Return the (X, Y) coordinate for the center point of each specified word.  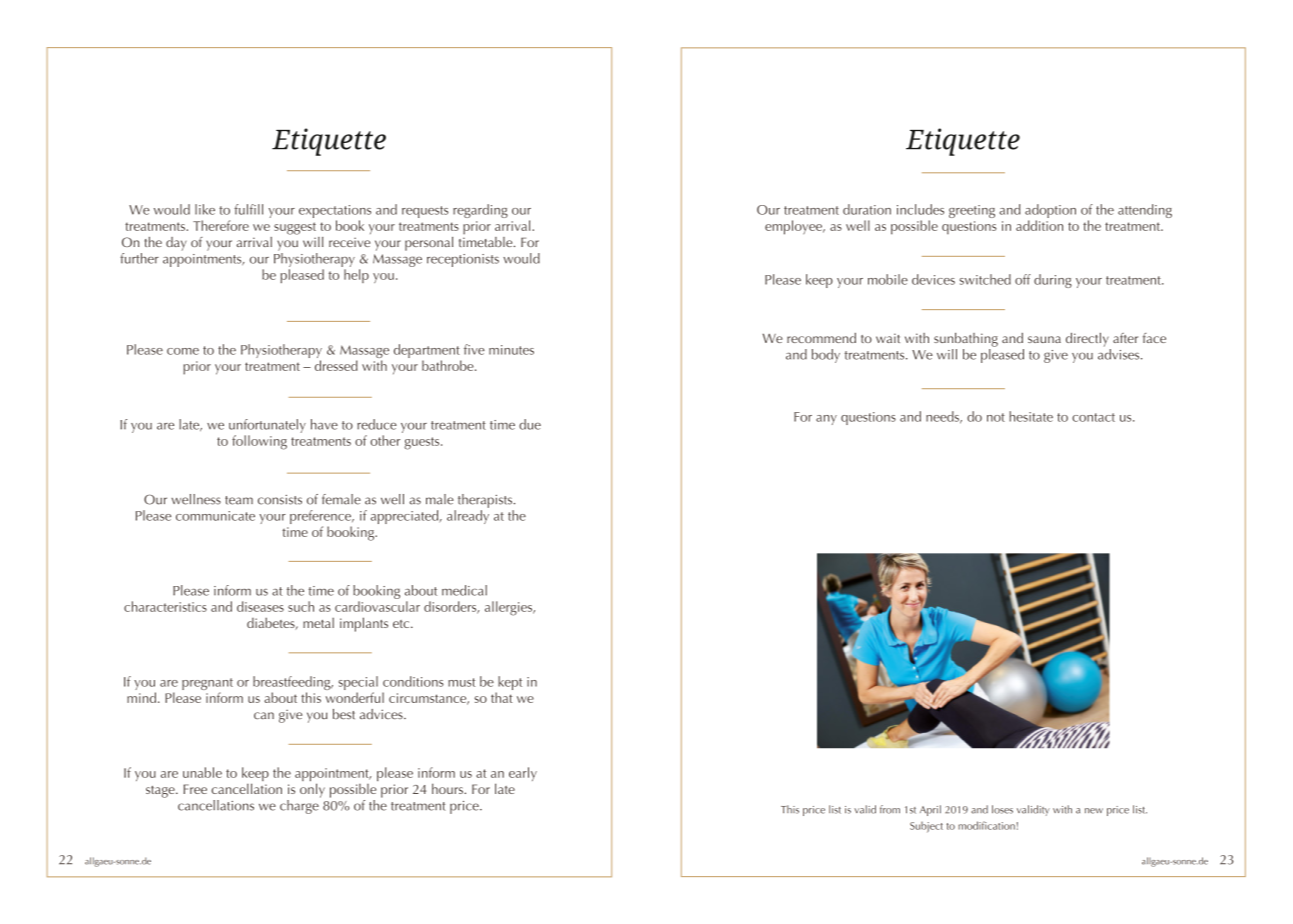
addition (1039, 225)
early (523, 774)
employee (794, 227)
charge (300, 805)
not (996, 417)
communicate (215, 516)
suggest (295, 228)
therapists (486, 501)
